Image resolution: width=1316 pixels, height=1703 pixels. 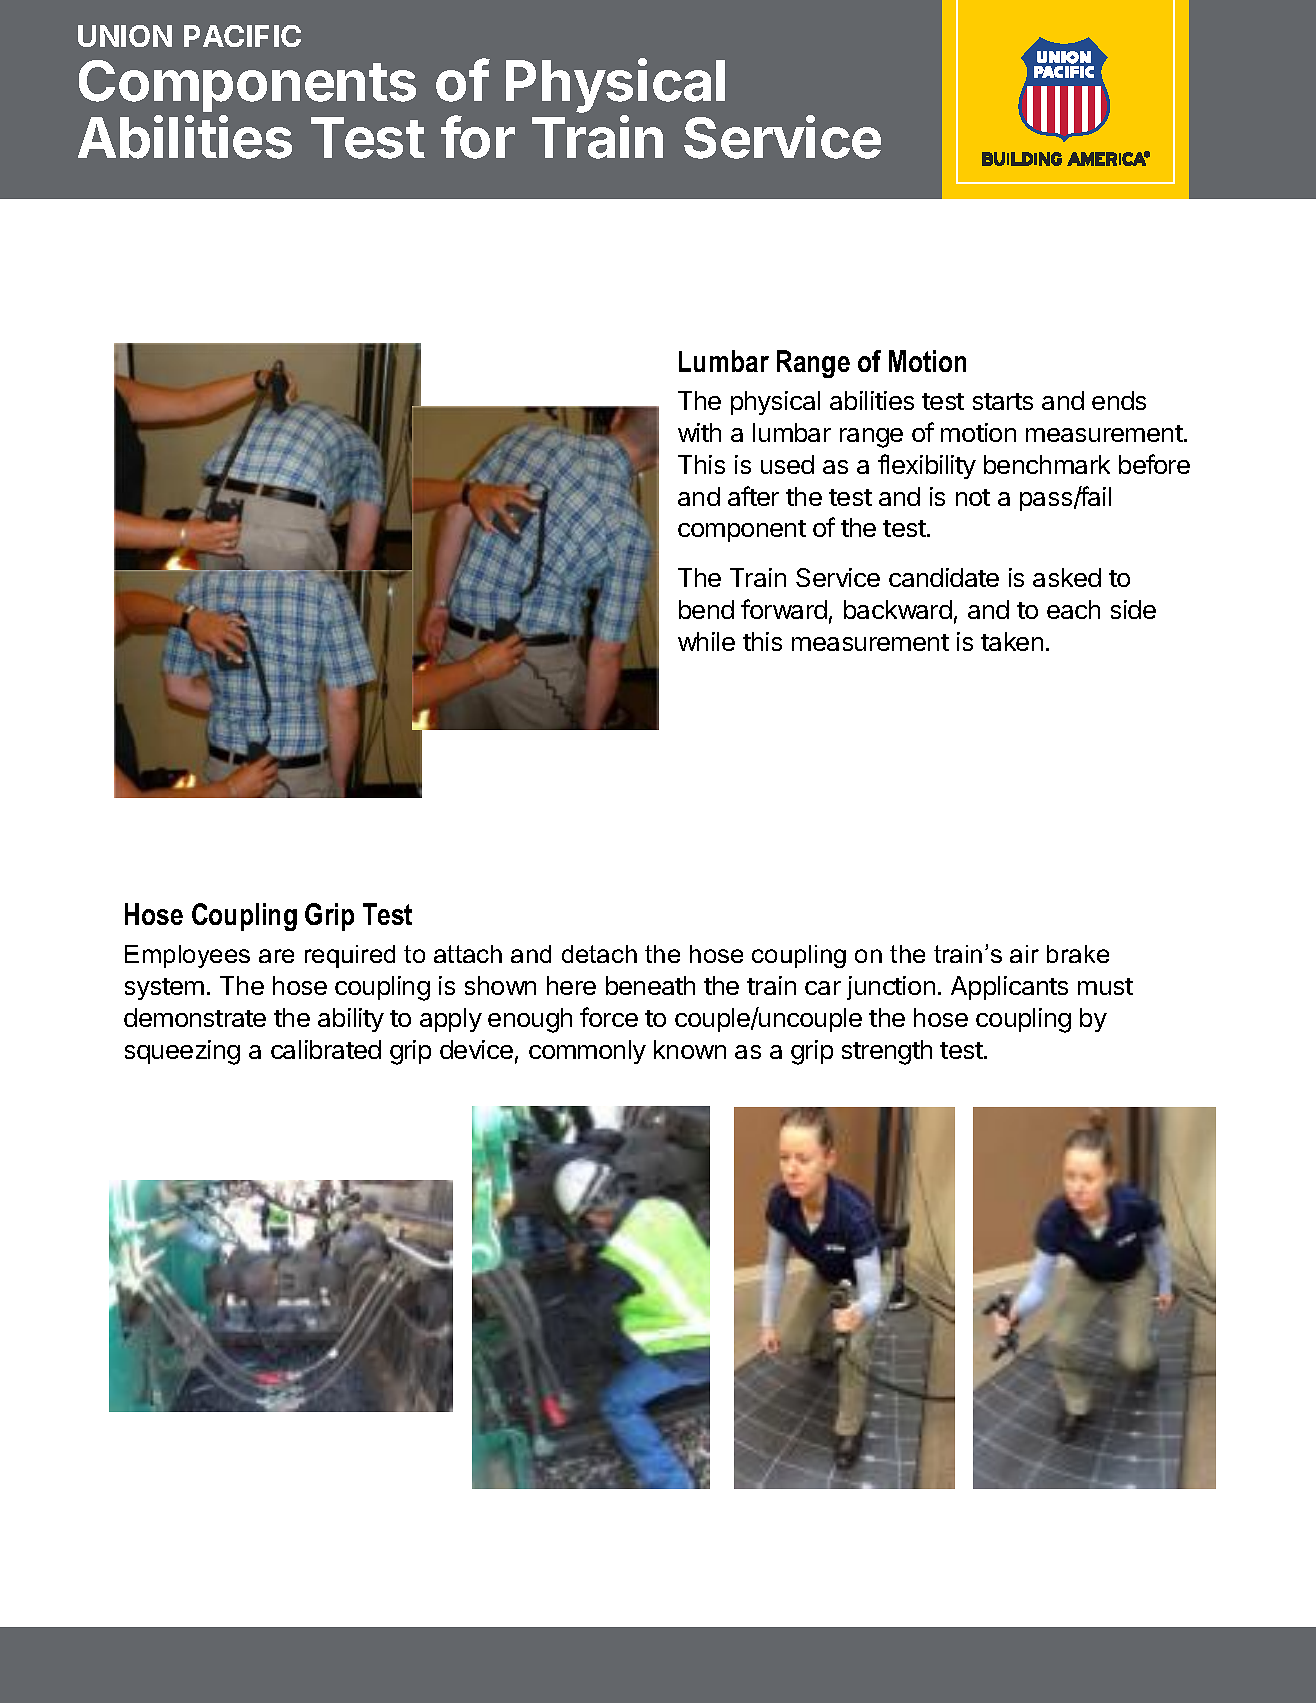 What do you see at coordinates (699, 432) in the screenshot?
I see `with` at bounding box center [699, 432].
